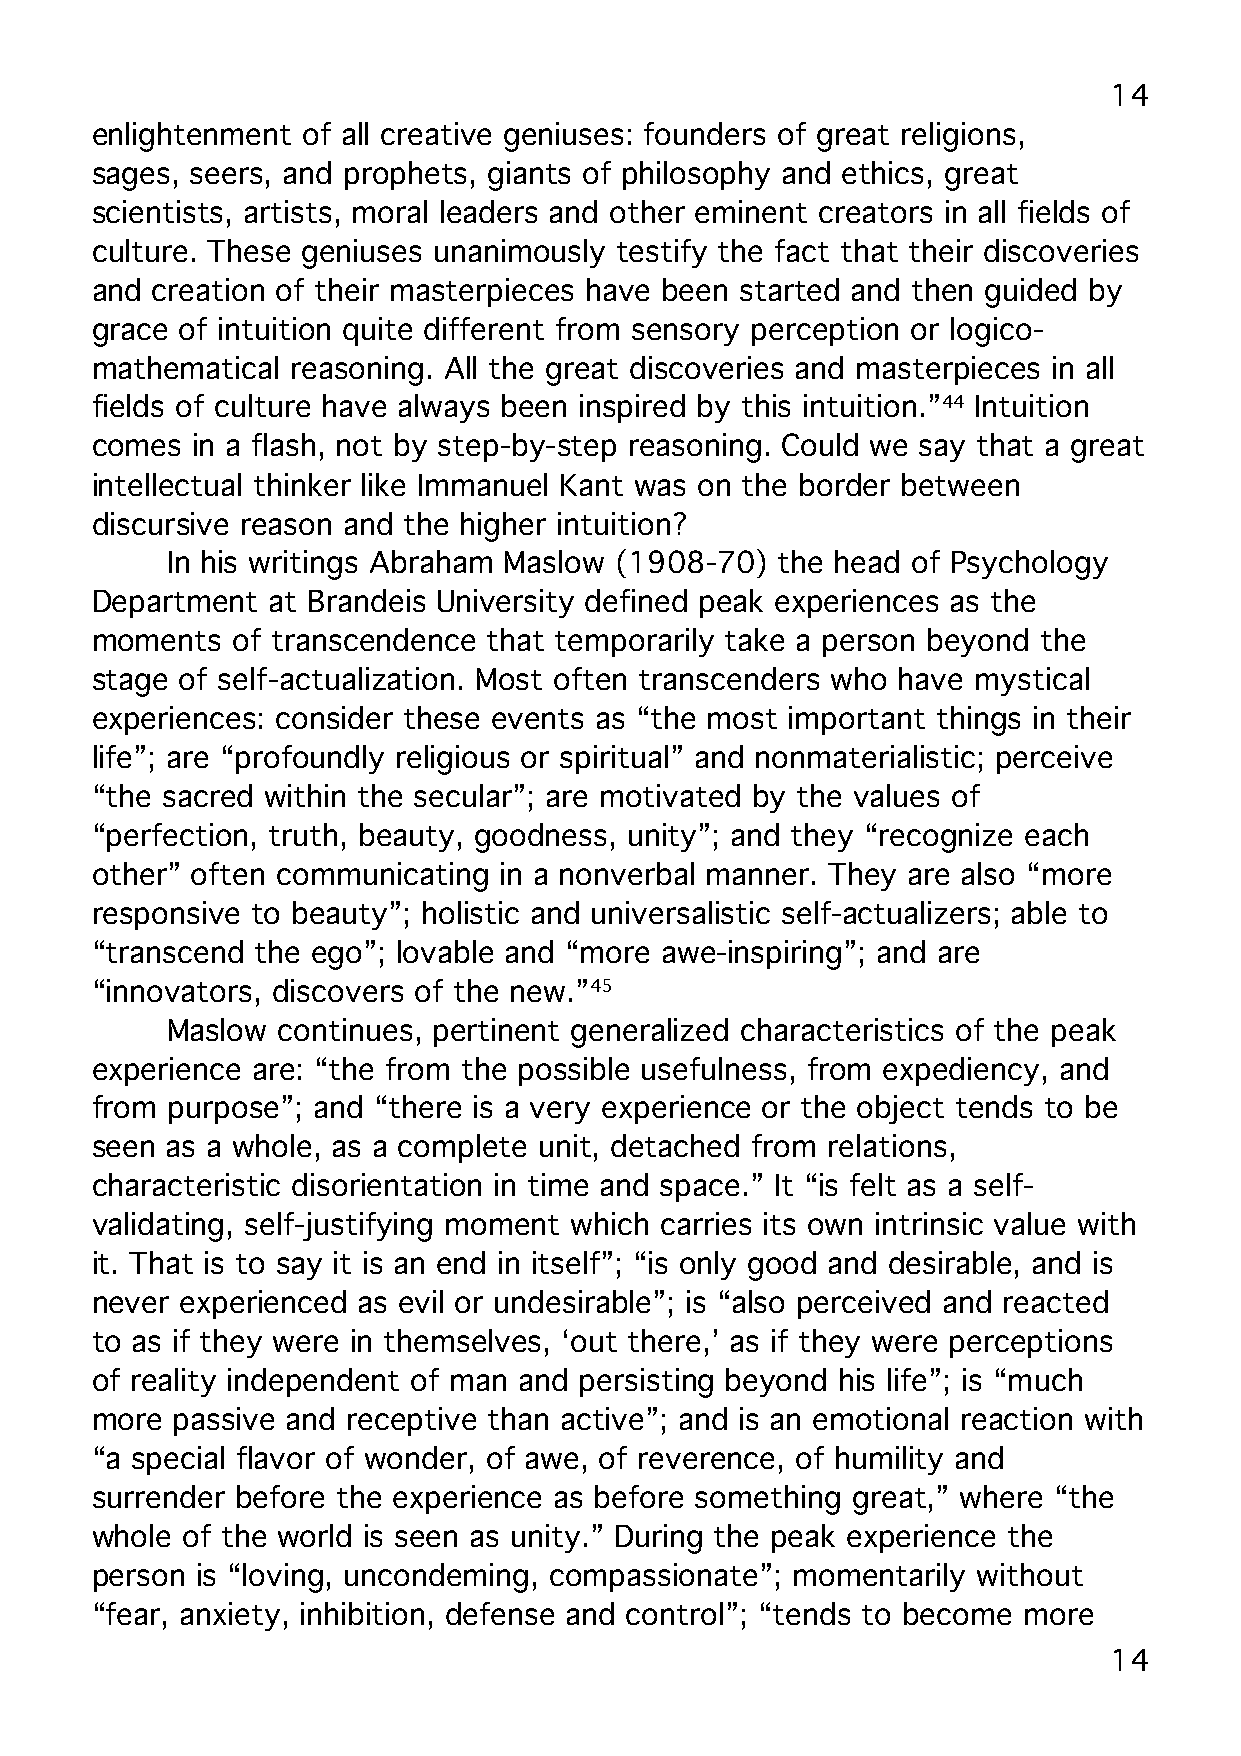 The width and height of the page is (1241, 1756). Describe the element at coordinates (957, 1613) in the page. I see `become` at that location.
